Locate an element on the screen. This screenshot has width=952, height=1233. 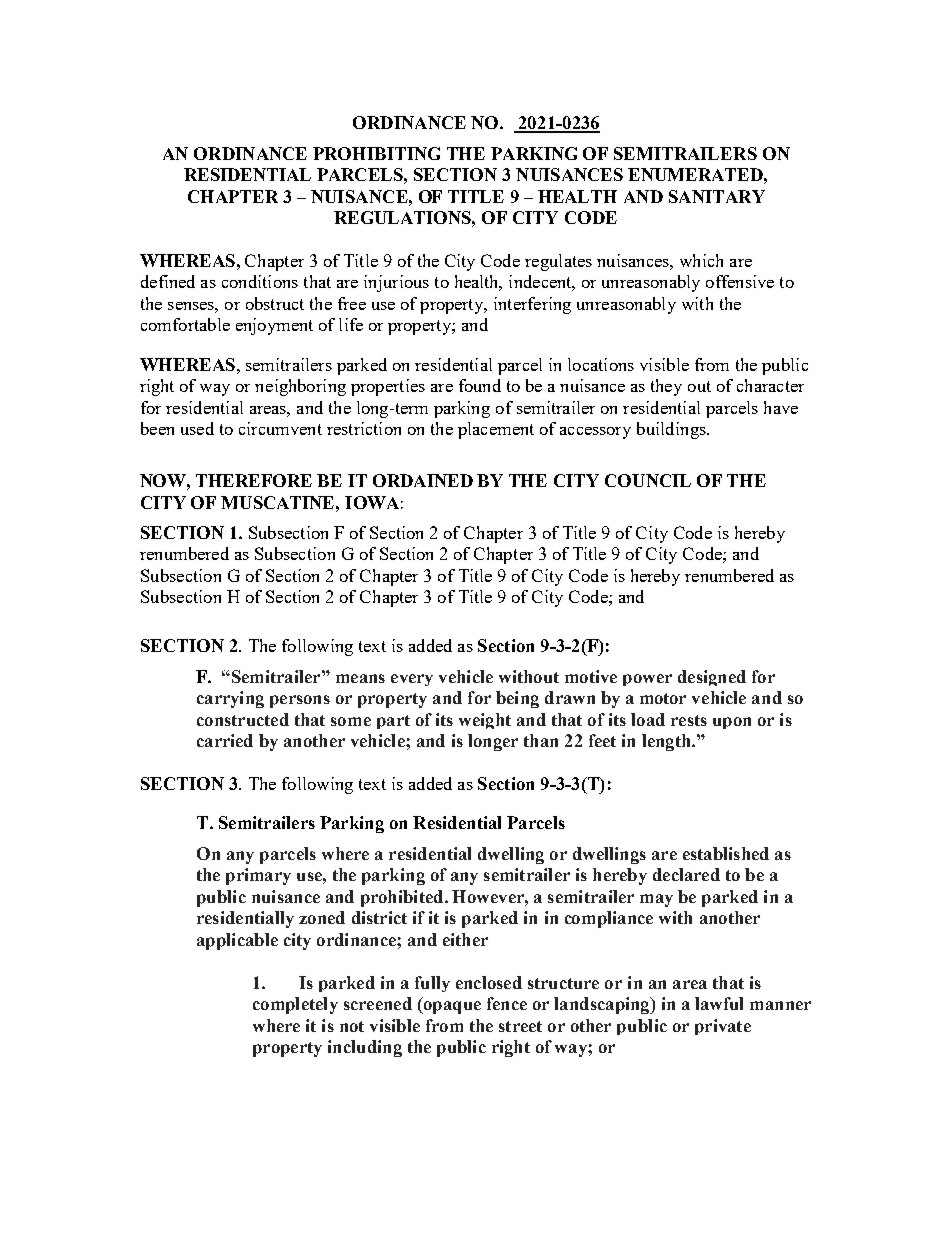
completely is located at coordinates (295, 1005).
